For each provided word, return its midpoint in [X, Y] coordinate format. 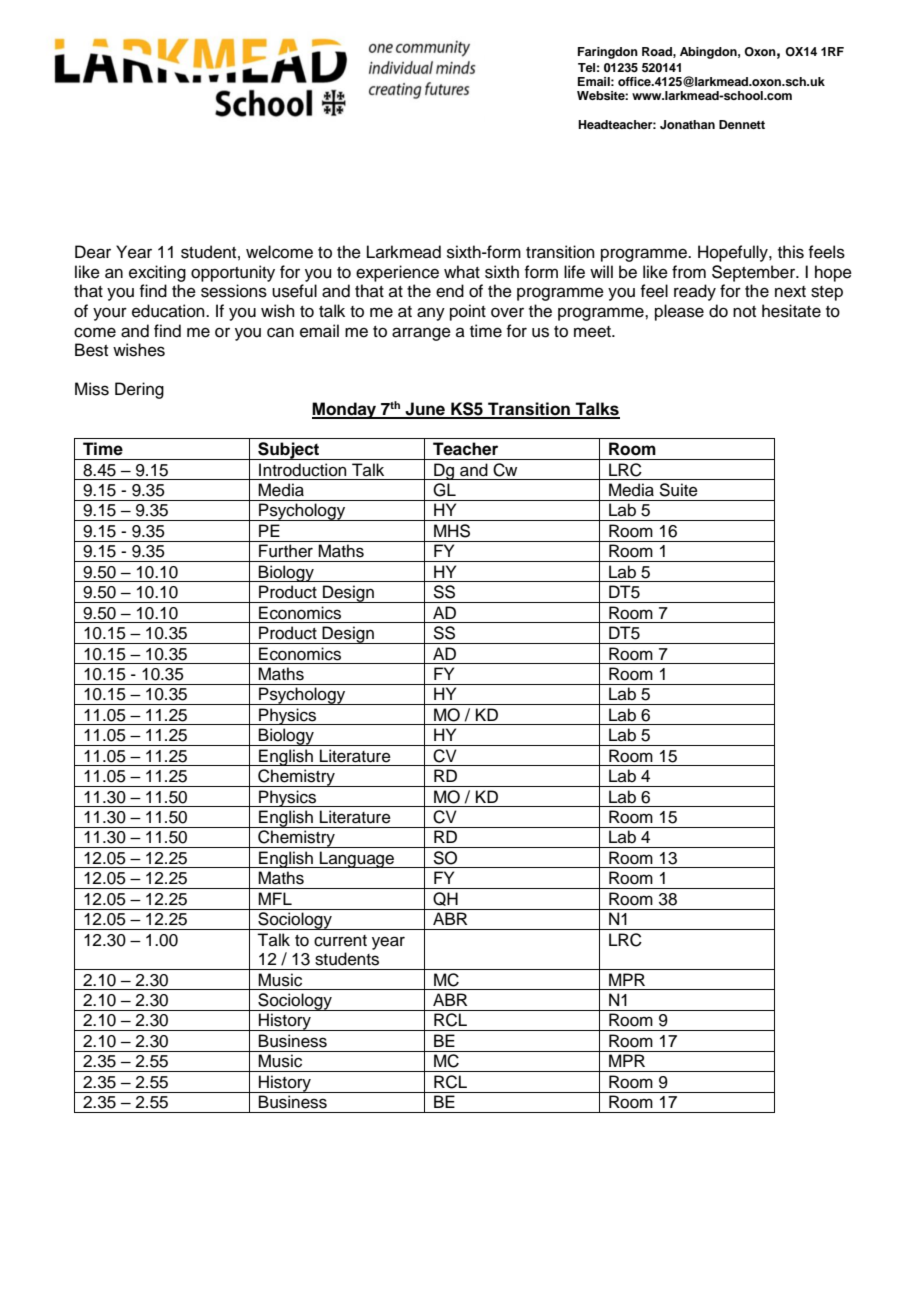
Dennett [742, 124]
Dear [93, 252]
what [462, 272]
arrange [421, 334]
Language [357, 859]
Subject [289, 451]
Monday [345, 410]
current [340, 941]
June [425, 410]
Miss [92, 389]
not [744, 312]
